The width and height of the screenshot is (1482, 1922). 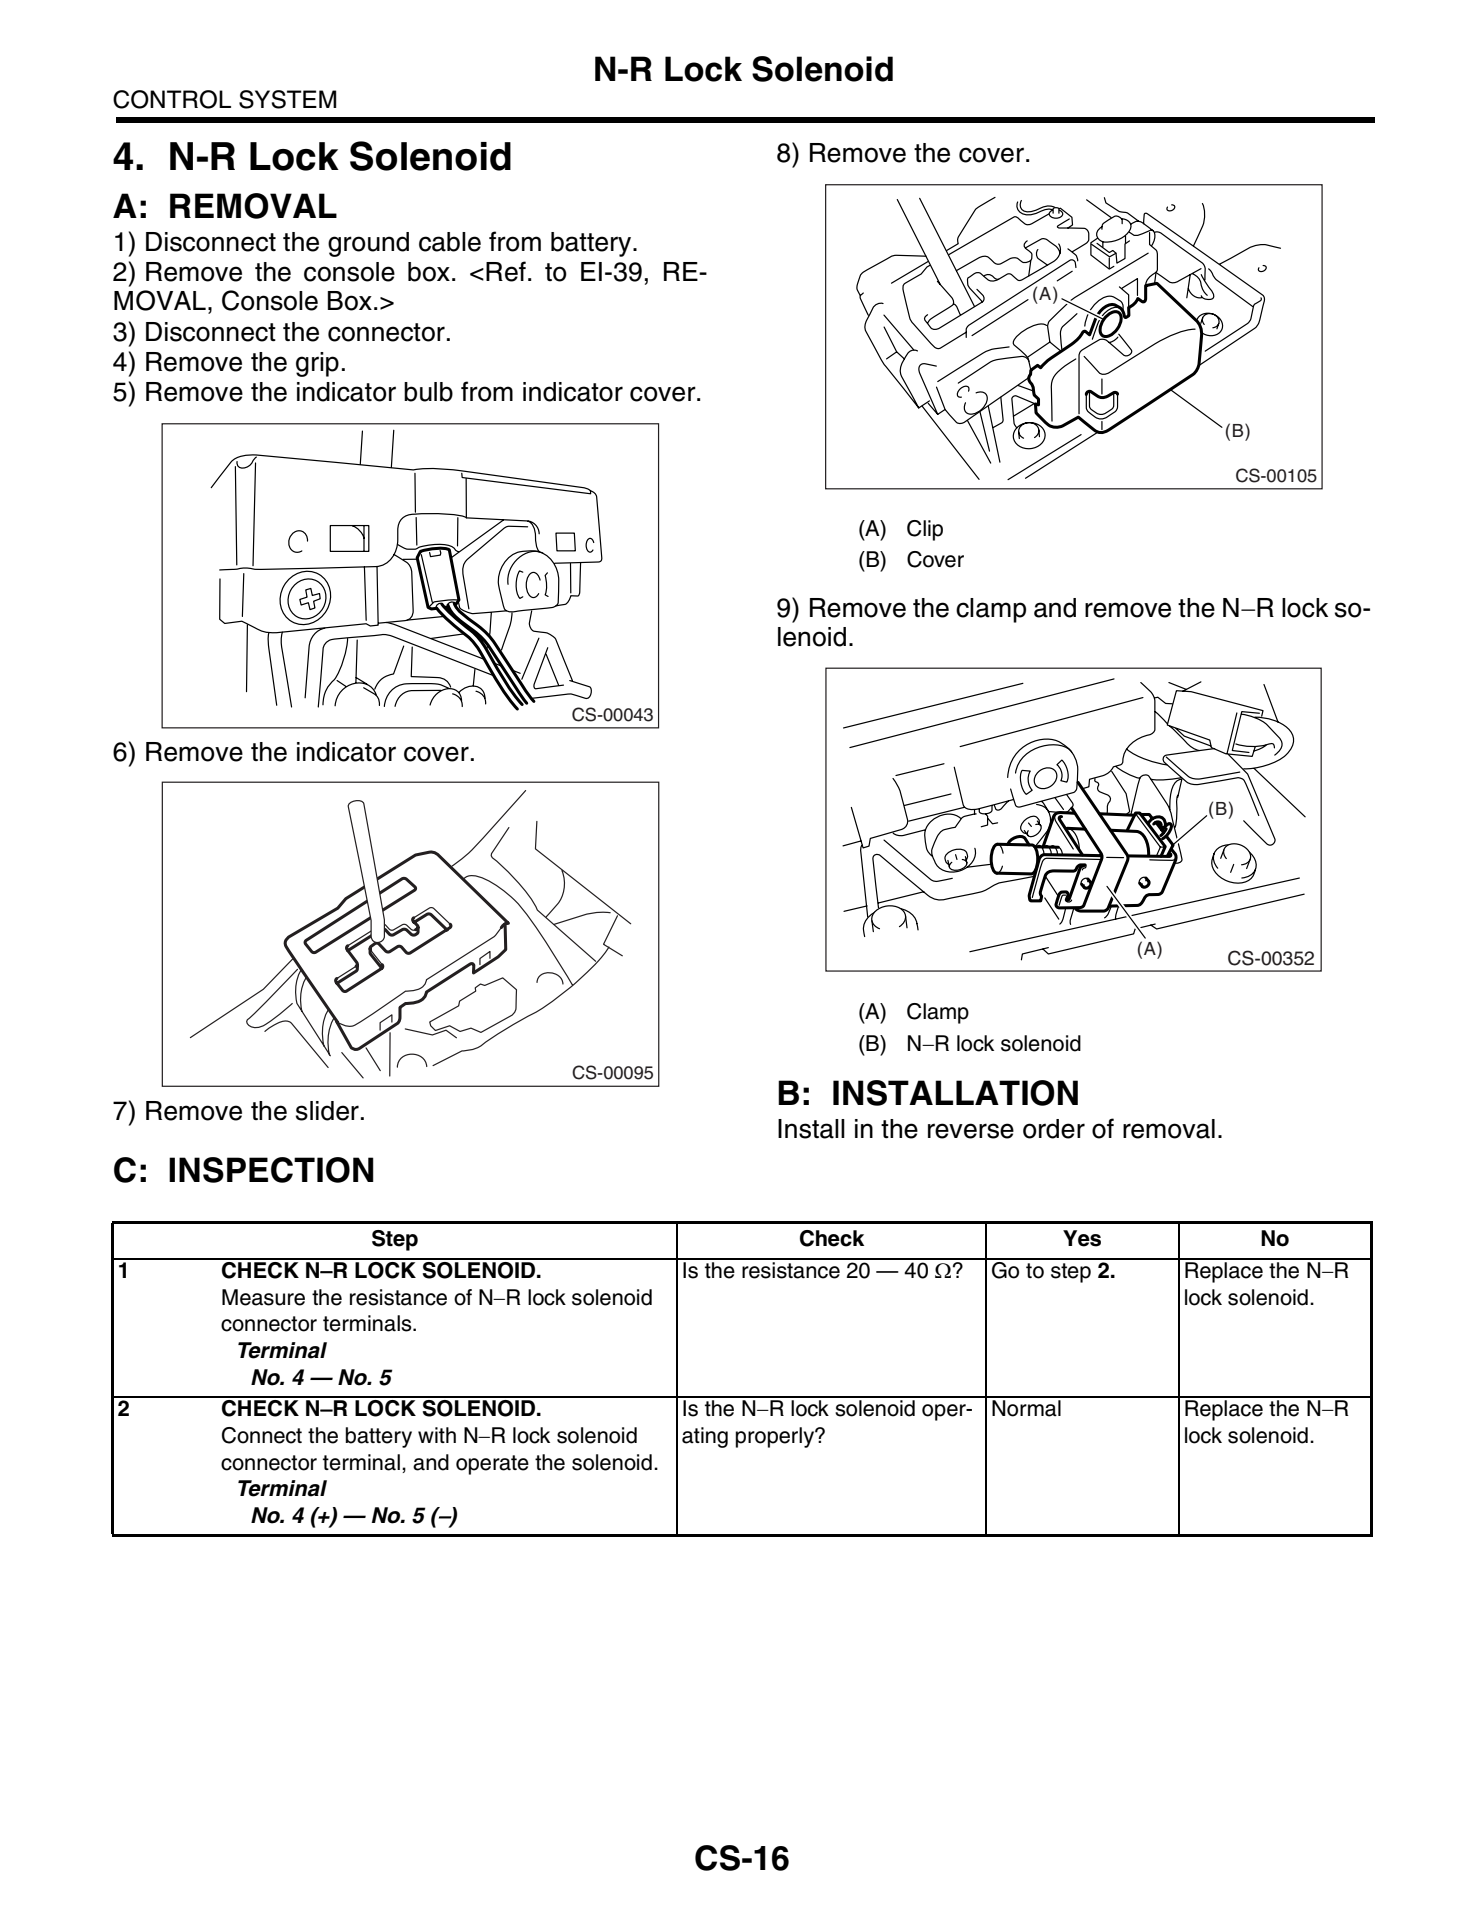 What do you see at coordinates (287, 99) in the screenshot?
I see `SYSTEM` at bounding box center [287, 99].
